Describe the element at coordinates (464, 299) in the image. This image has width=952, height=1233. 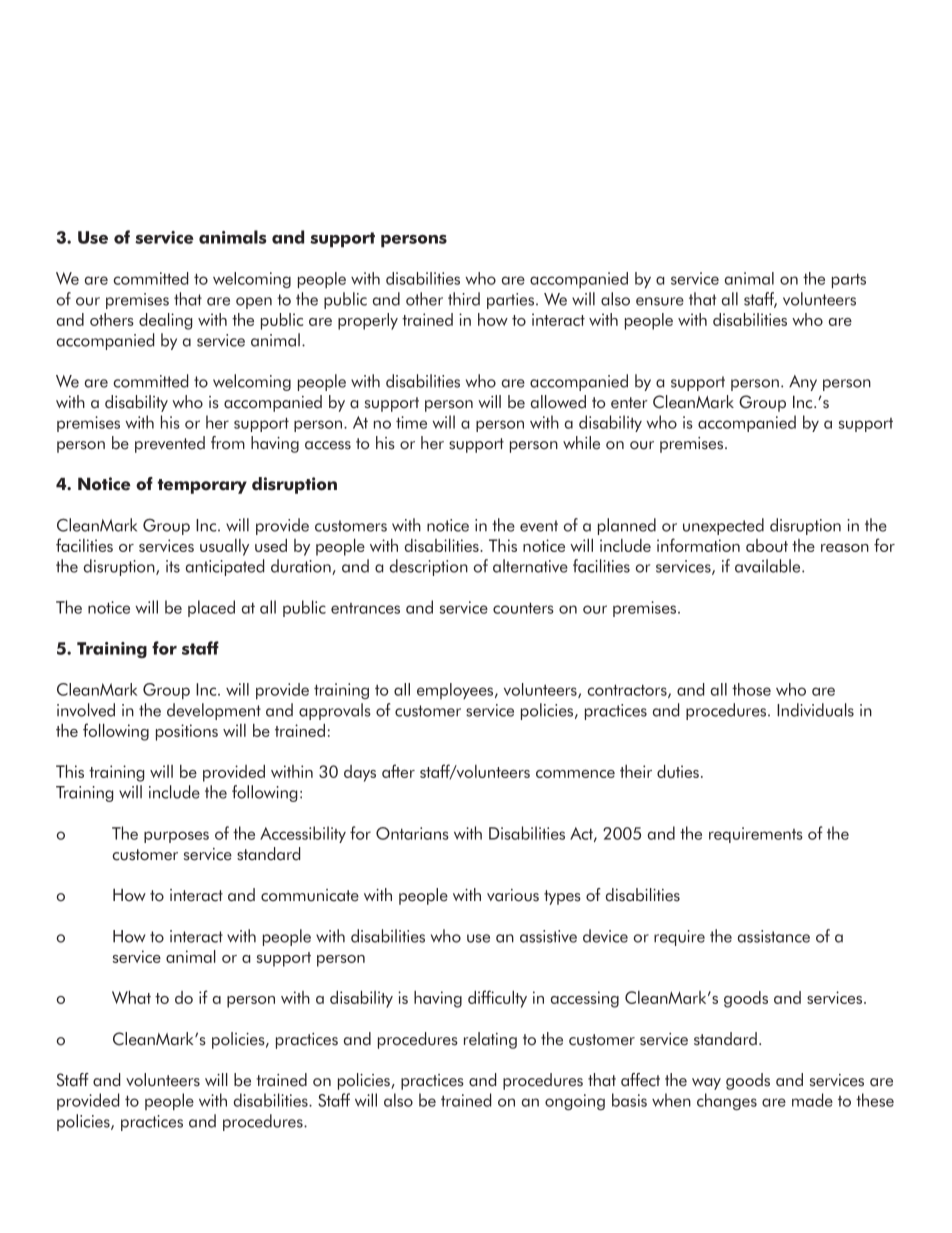
I see `third` at that location.
